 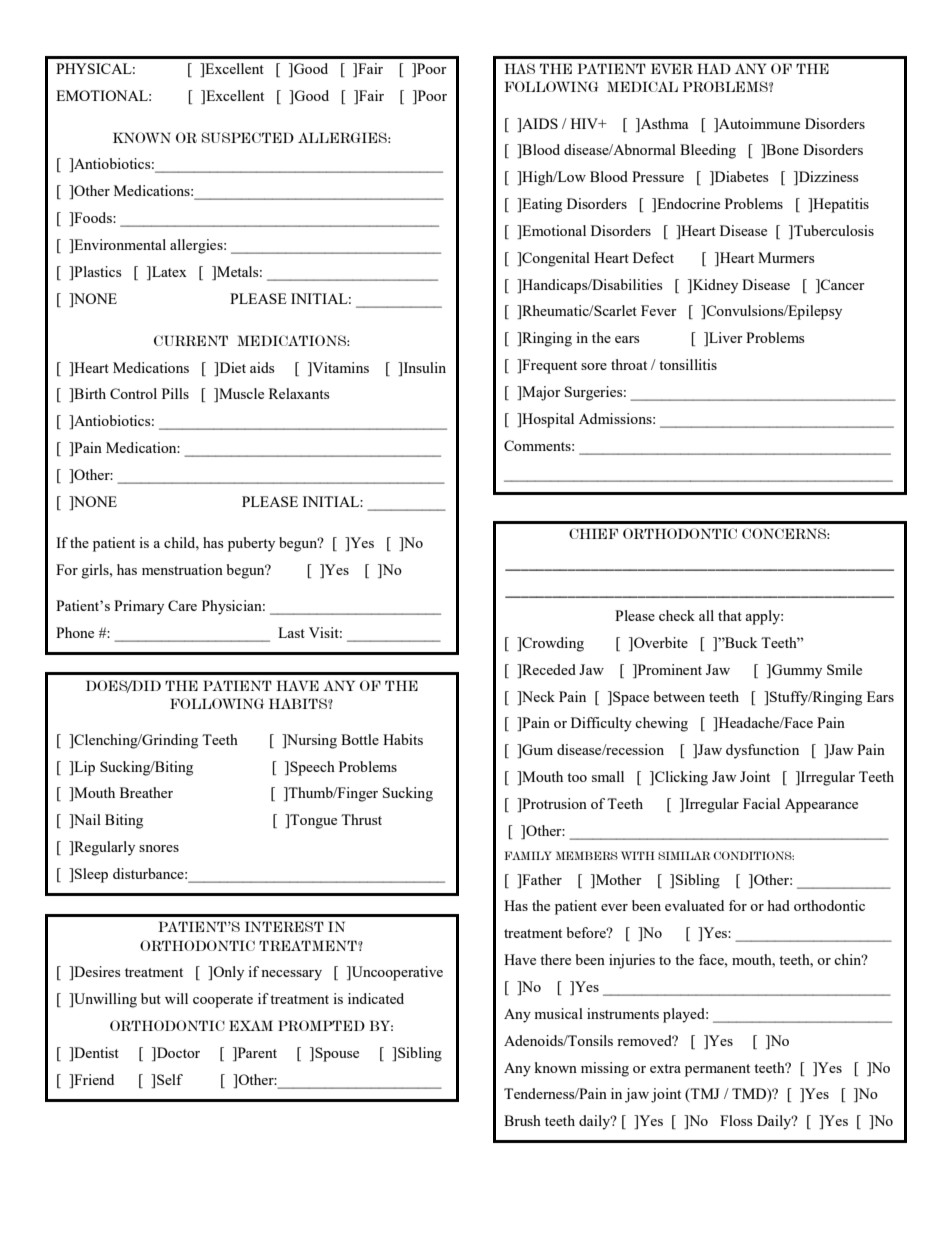 I want to click on Brush, so click(x=522, y=1120).
